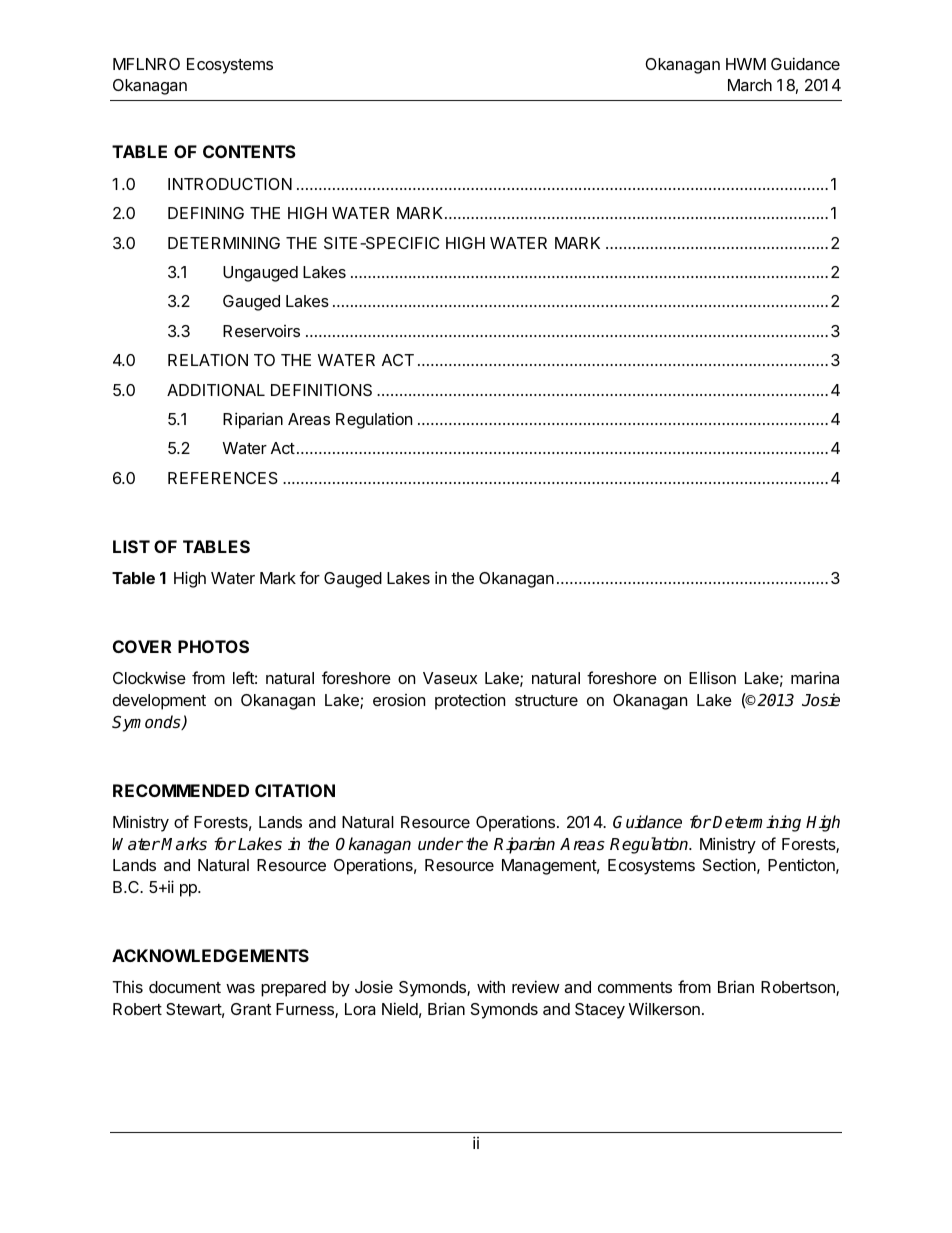 This screenshot has height=1233, width=952. What do you see at coordinates (470, 701) in the screenshot?
I see `protection` at bounding box center [470, 701].
